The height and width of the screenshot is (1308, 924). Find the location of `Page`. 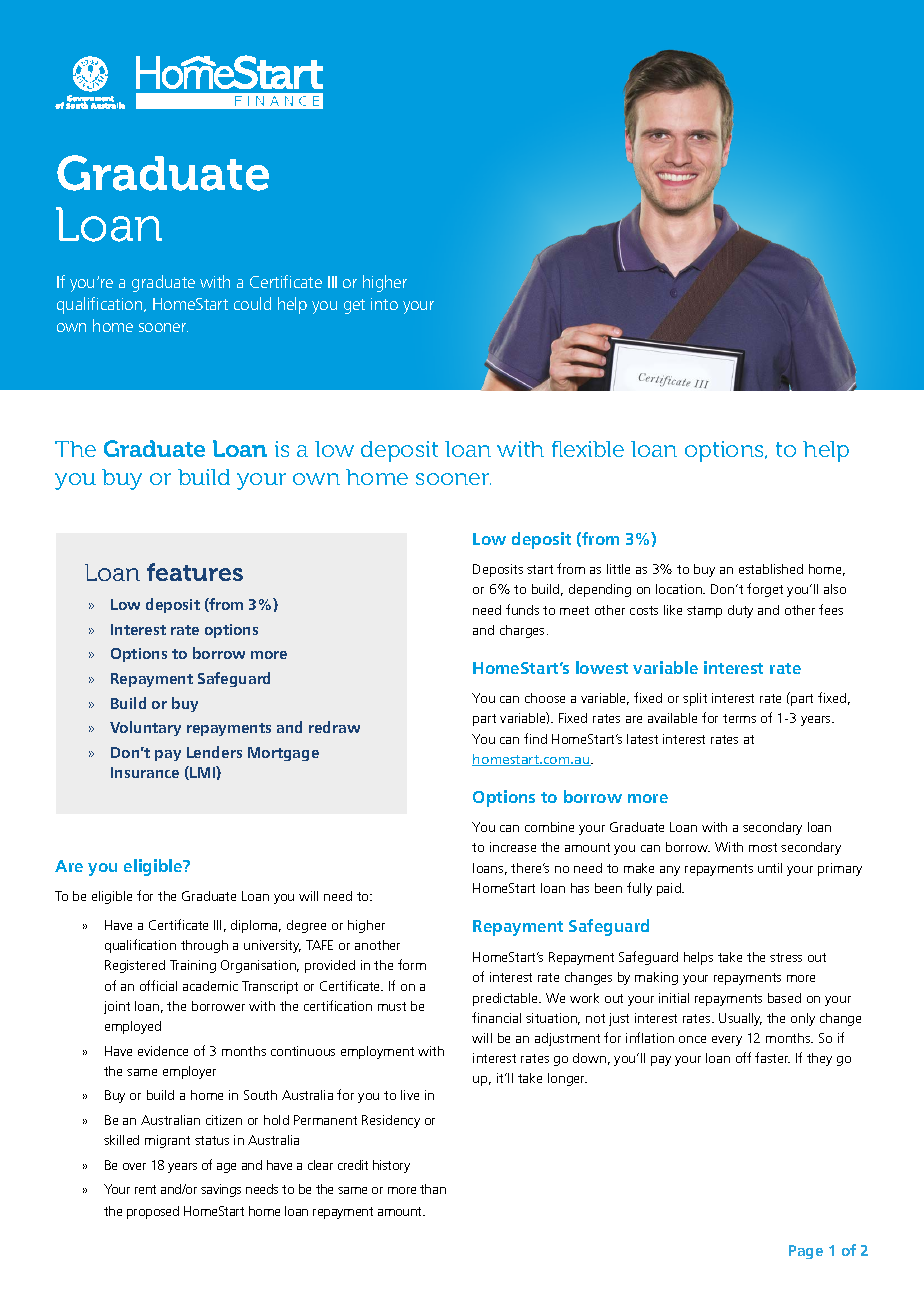

Page is located at coordinates (806, 1252).
